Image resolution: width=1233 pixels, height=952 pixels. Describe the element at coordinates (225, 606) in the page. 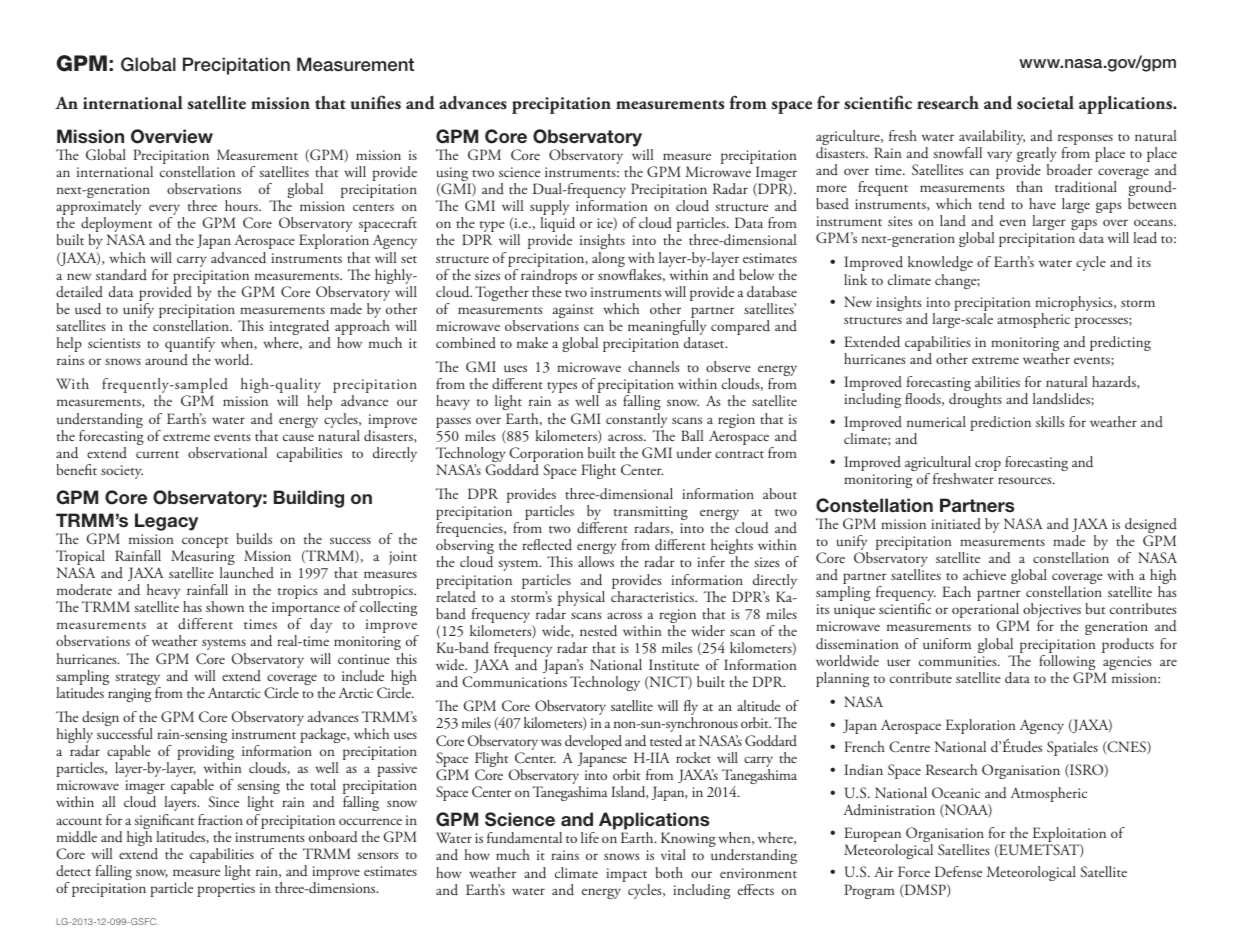

I see `shown` at that location.
